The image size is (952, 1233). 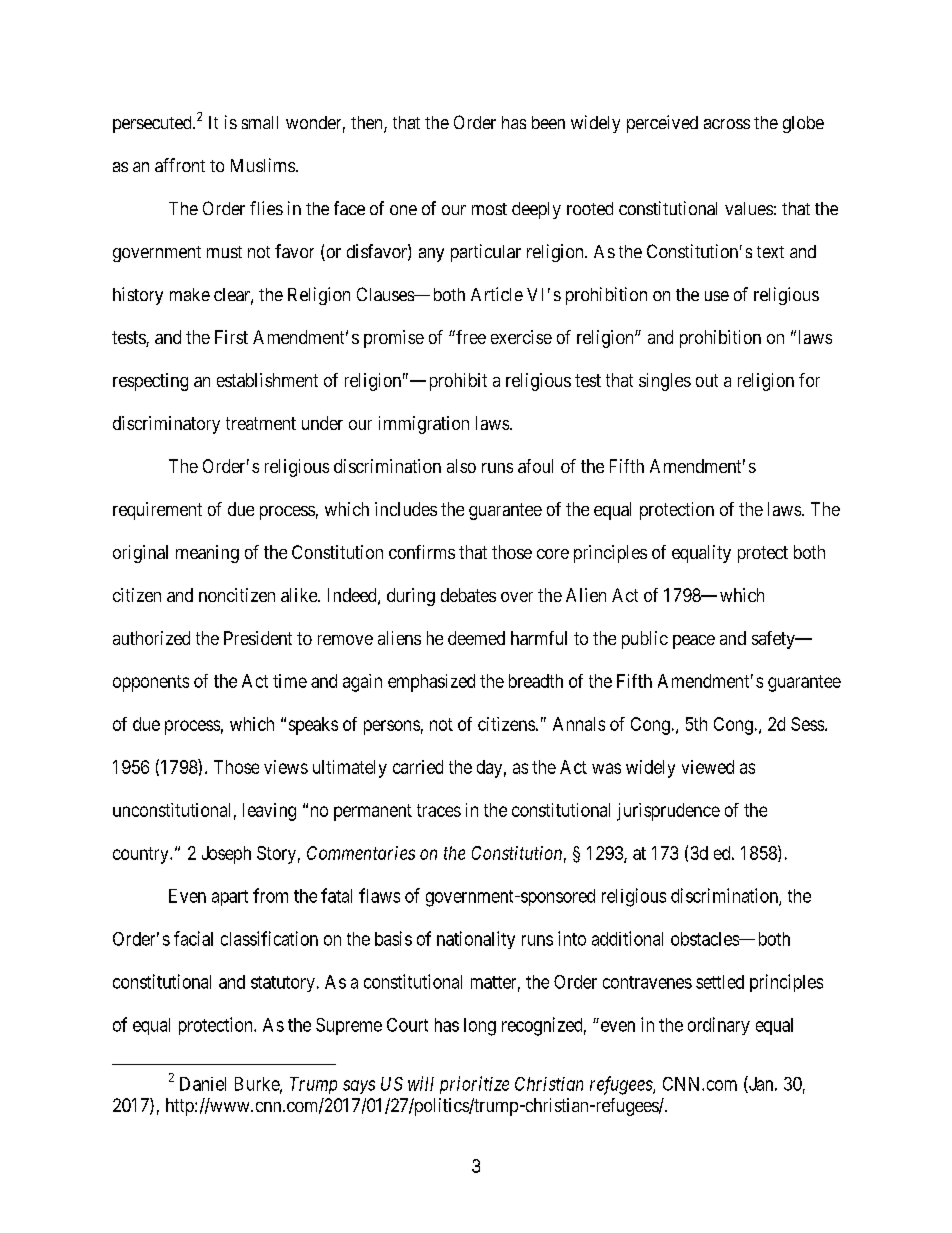 I want to click on Joseph, so click(x=226, y=855).
